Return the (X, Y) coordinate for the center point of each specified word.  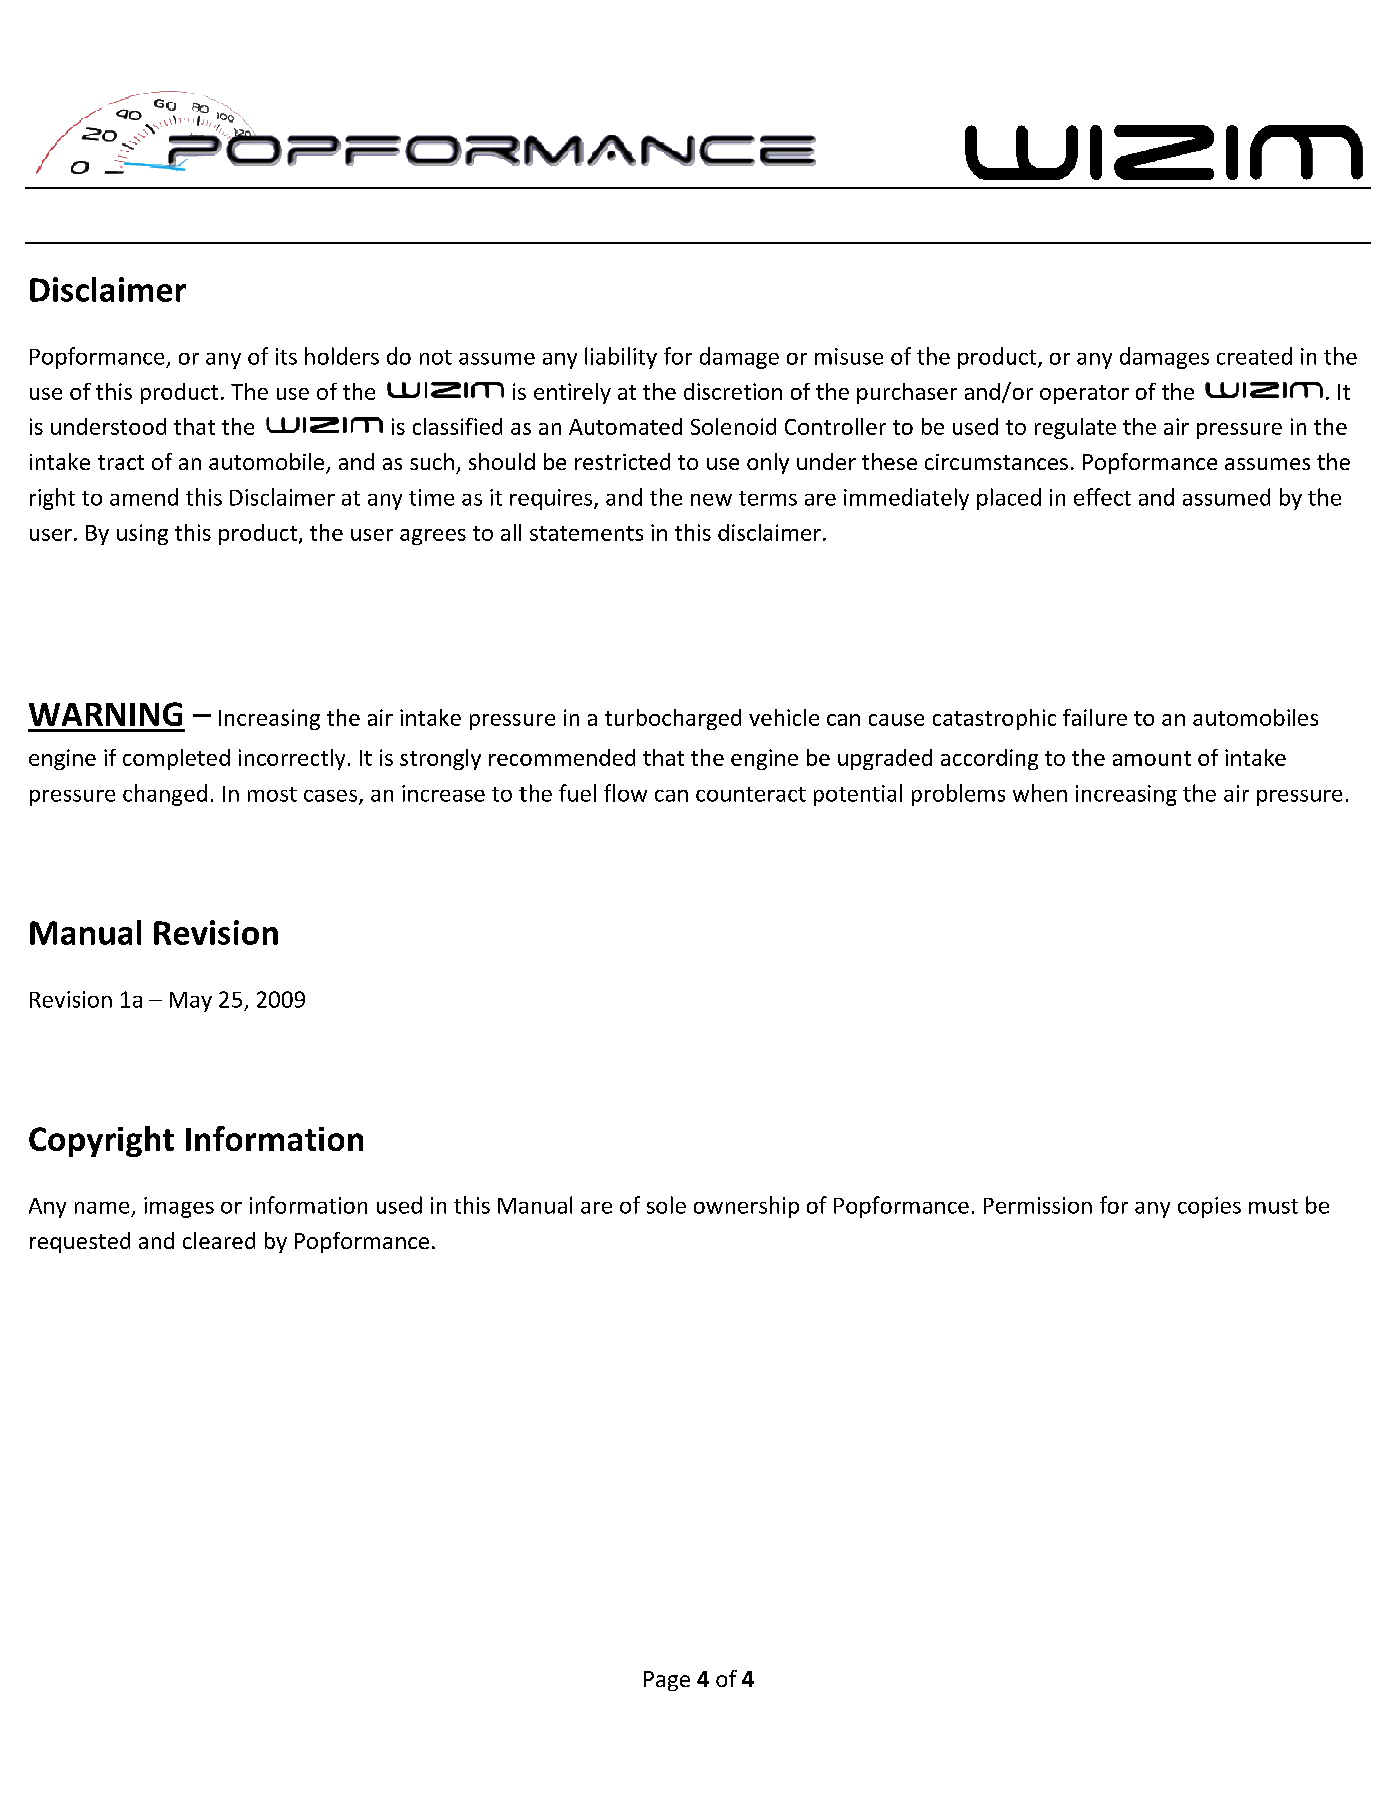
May (191, 1002)
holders (342, 356)
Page (667, 1681)
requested (80, 1242)
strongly (440, 759)
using (142, 534)
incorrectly (292, 759)
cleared (219, 1240)
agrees (433, 537)
